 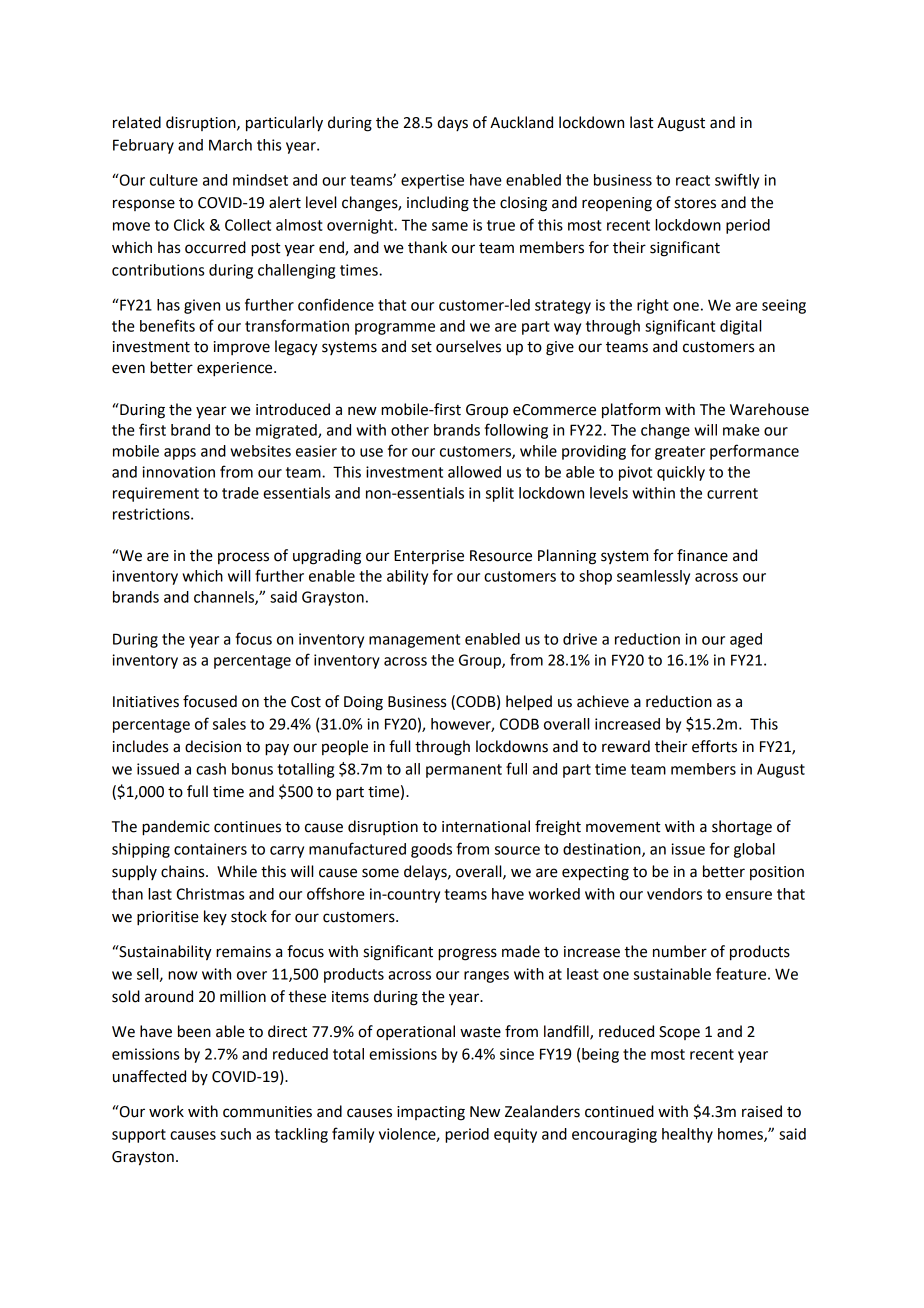 What do you see at coordinates (746, 640) in the image?
I see `aged` at bounding box center [746, 640].
